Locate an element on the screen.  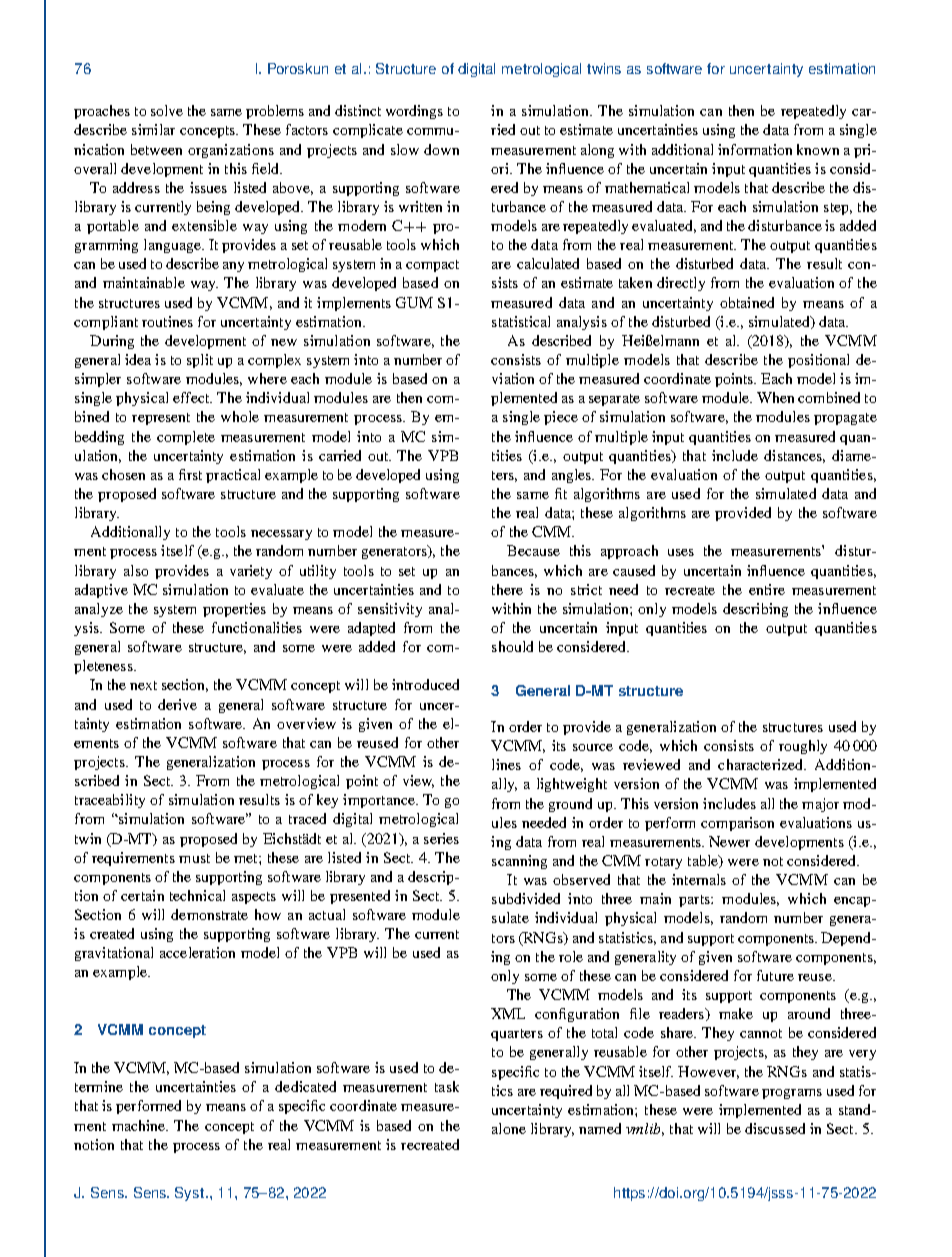
first is located at coordinates (190, 474).
